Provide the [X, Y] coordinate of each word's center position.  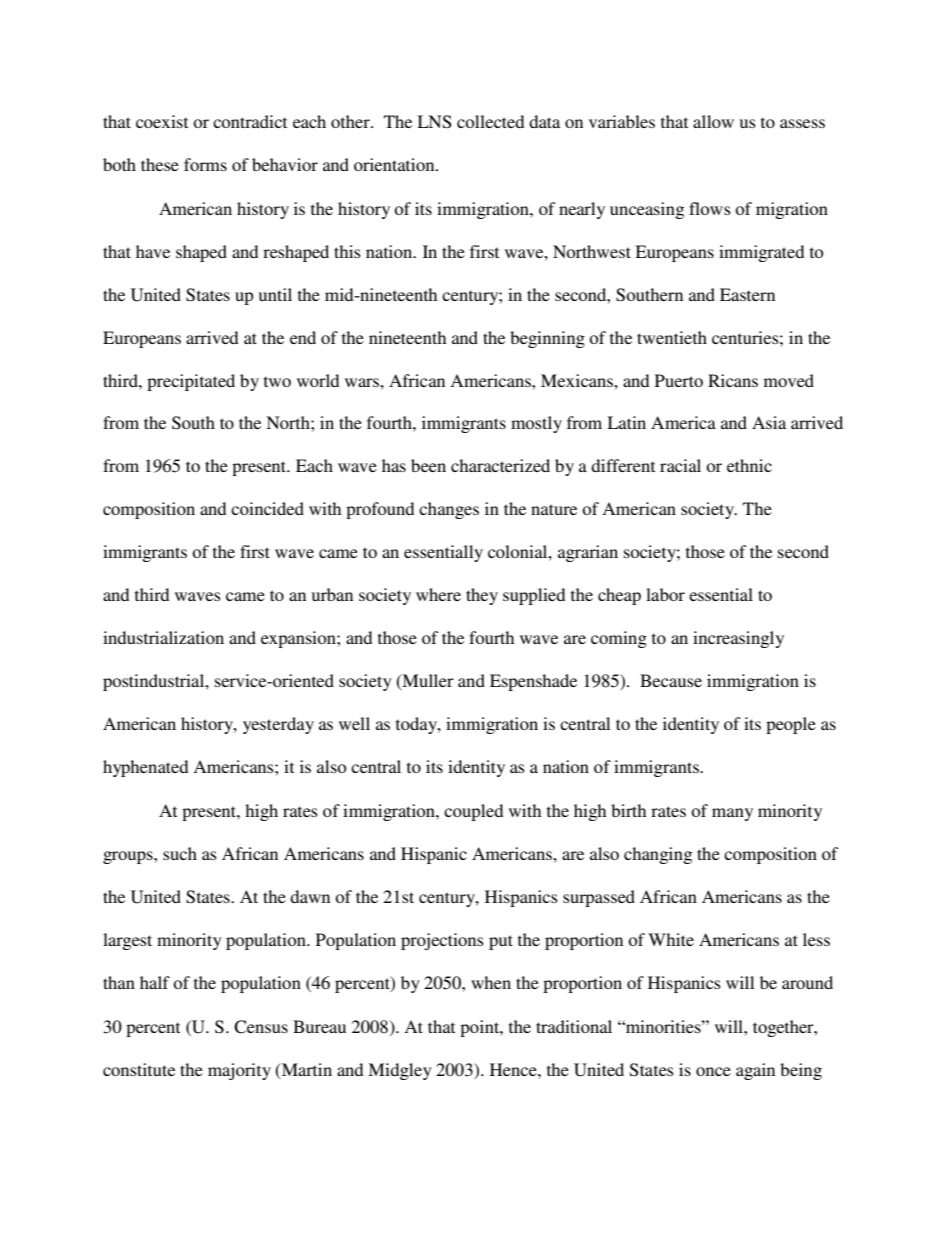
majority [239, 1071]
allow [713, 121]
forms [205, 164]
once [713, 1071]
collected [490, 121]
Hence [514, 1069]
